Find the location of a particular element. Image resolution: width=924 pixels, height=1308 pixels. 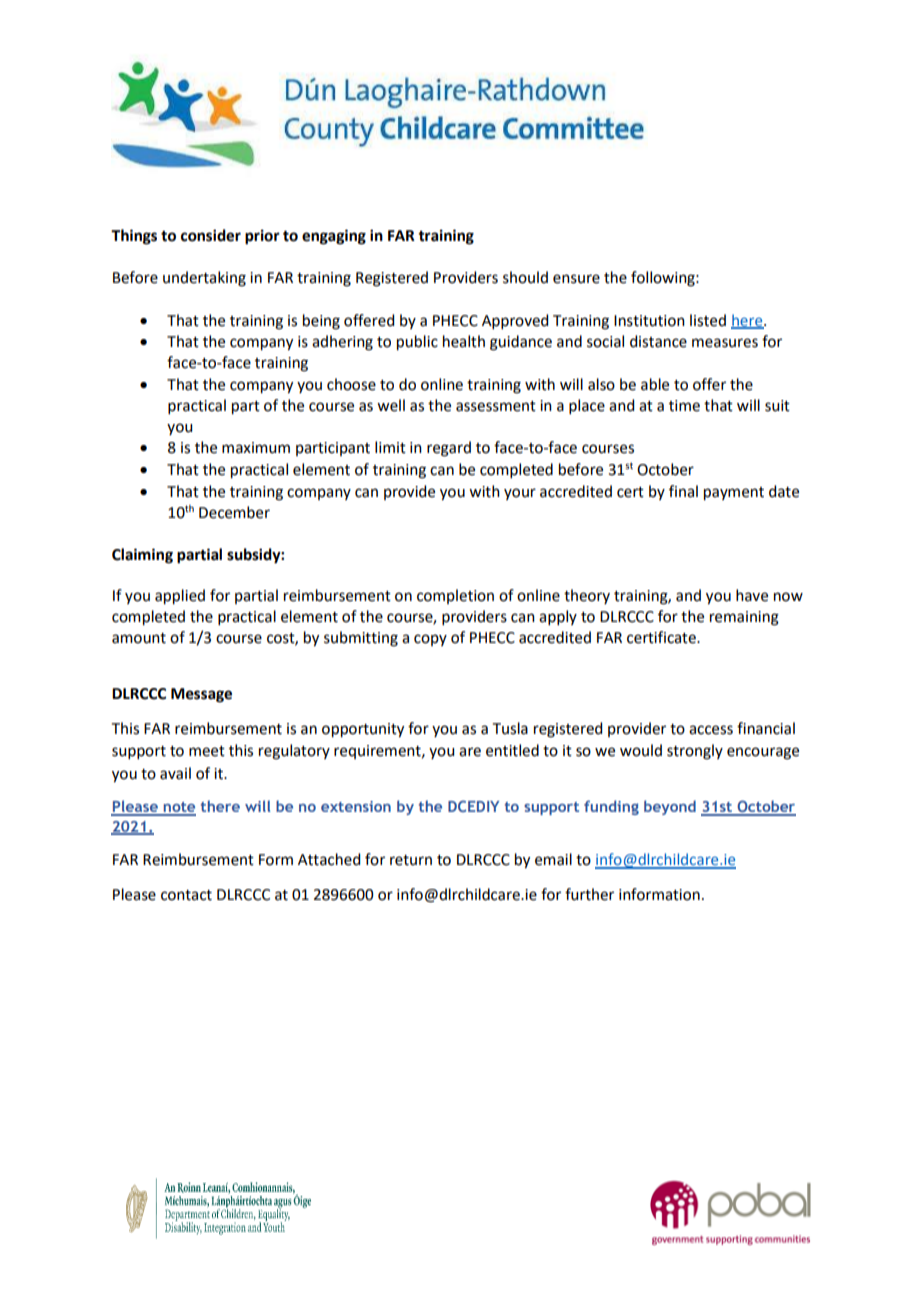

return is located at coordinates (411, 860).
